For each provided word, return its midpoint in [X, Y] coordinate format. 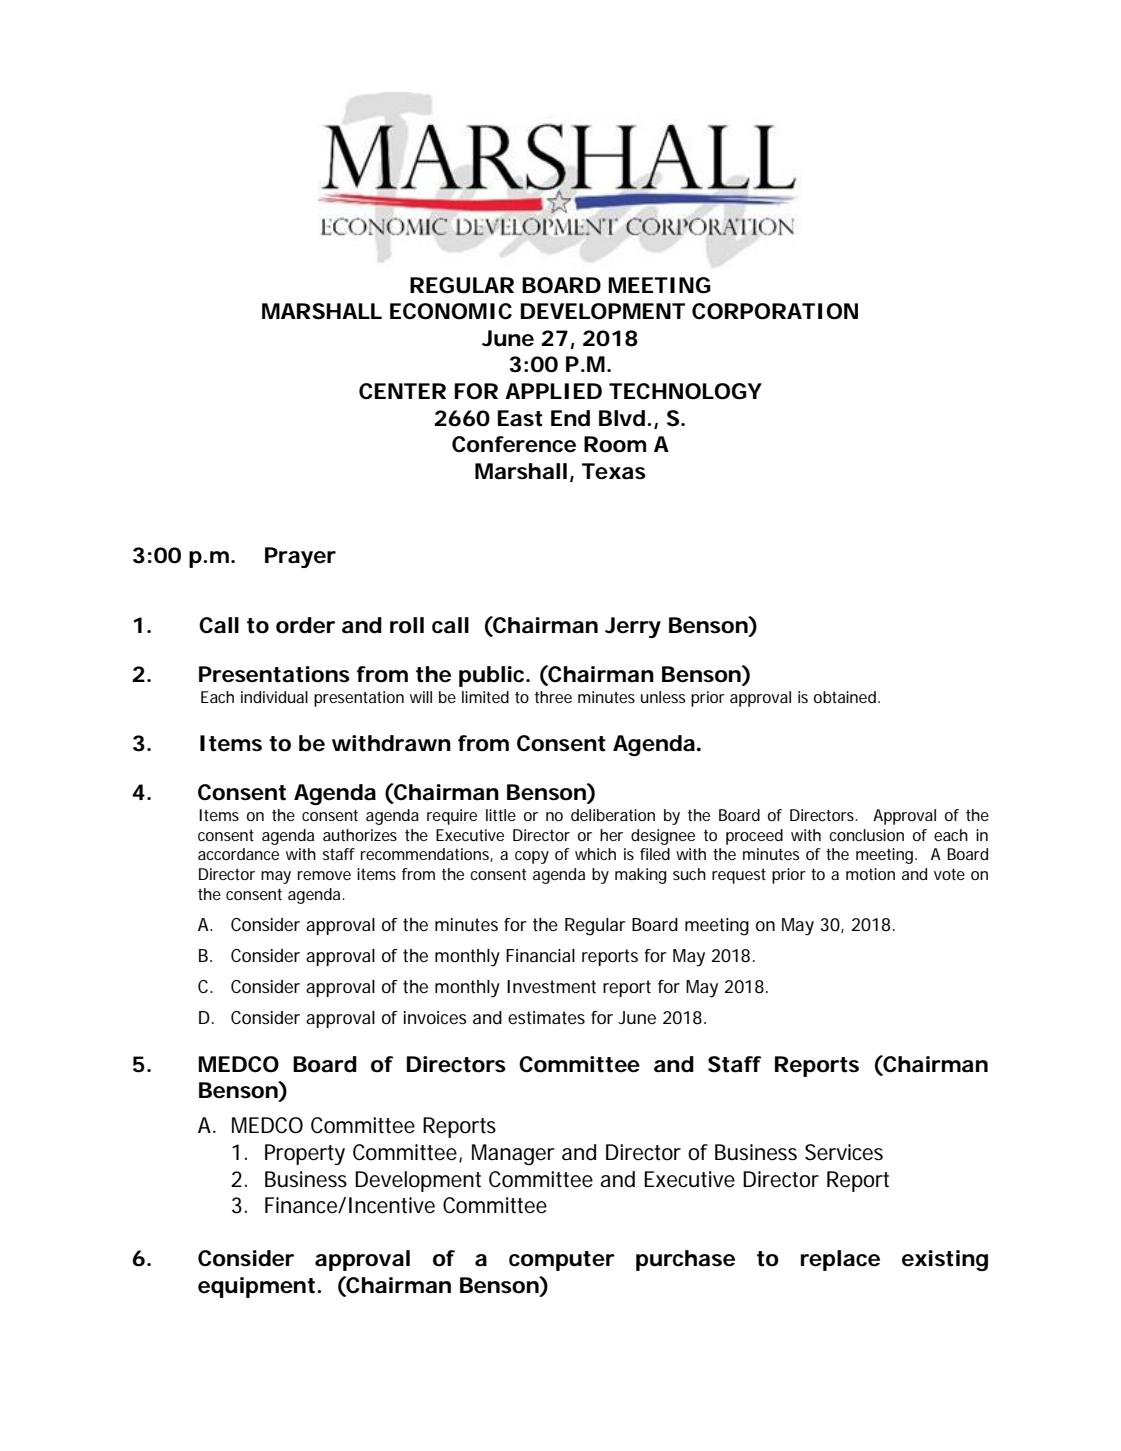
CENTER [402, 391]
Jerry [633, 627]
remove [324, 875]
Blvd [622, 418]
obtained [846, 697]
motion [870, 874]
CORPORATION [775, 311]
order [305, 625]
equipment [258, 1287]
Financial [540, 955]
